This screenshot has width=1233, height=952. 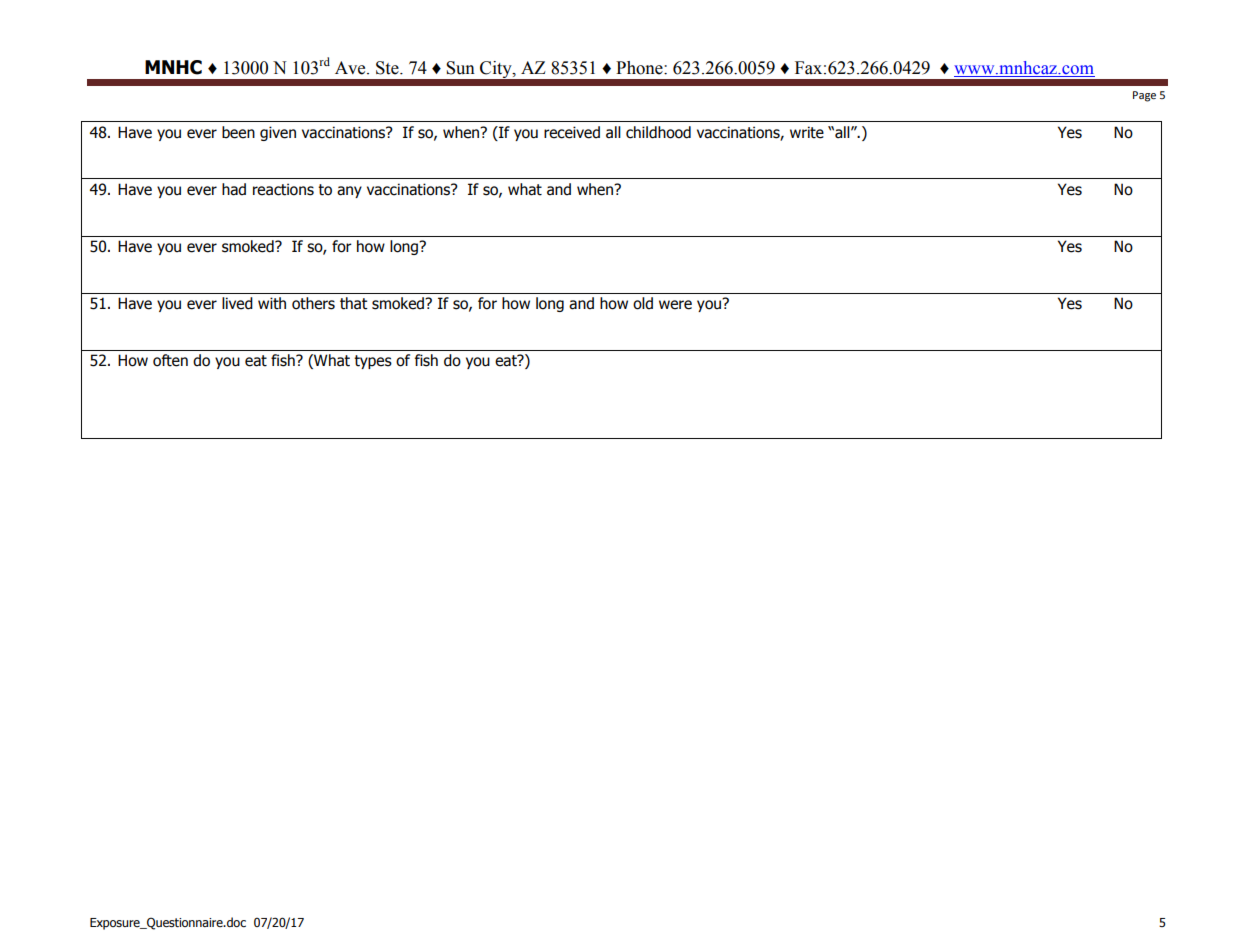 What do you see at coordinates (807, 132) in the screenshot?
I see `write` at bounding box center [807, 132].
